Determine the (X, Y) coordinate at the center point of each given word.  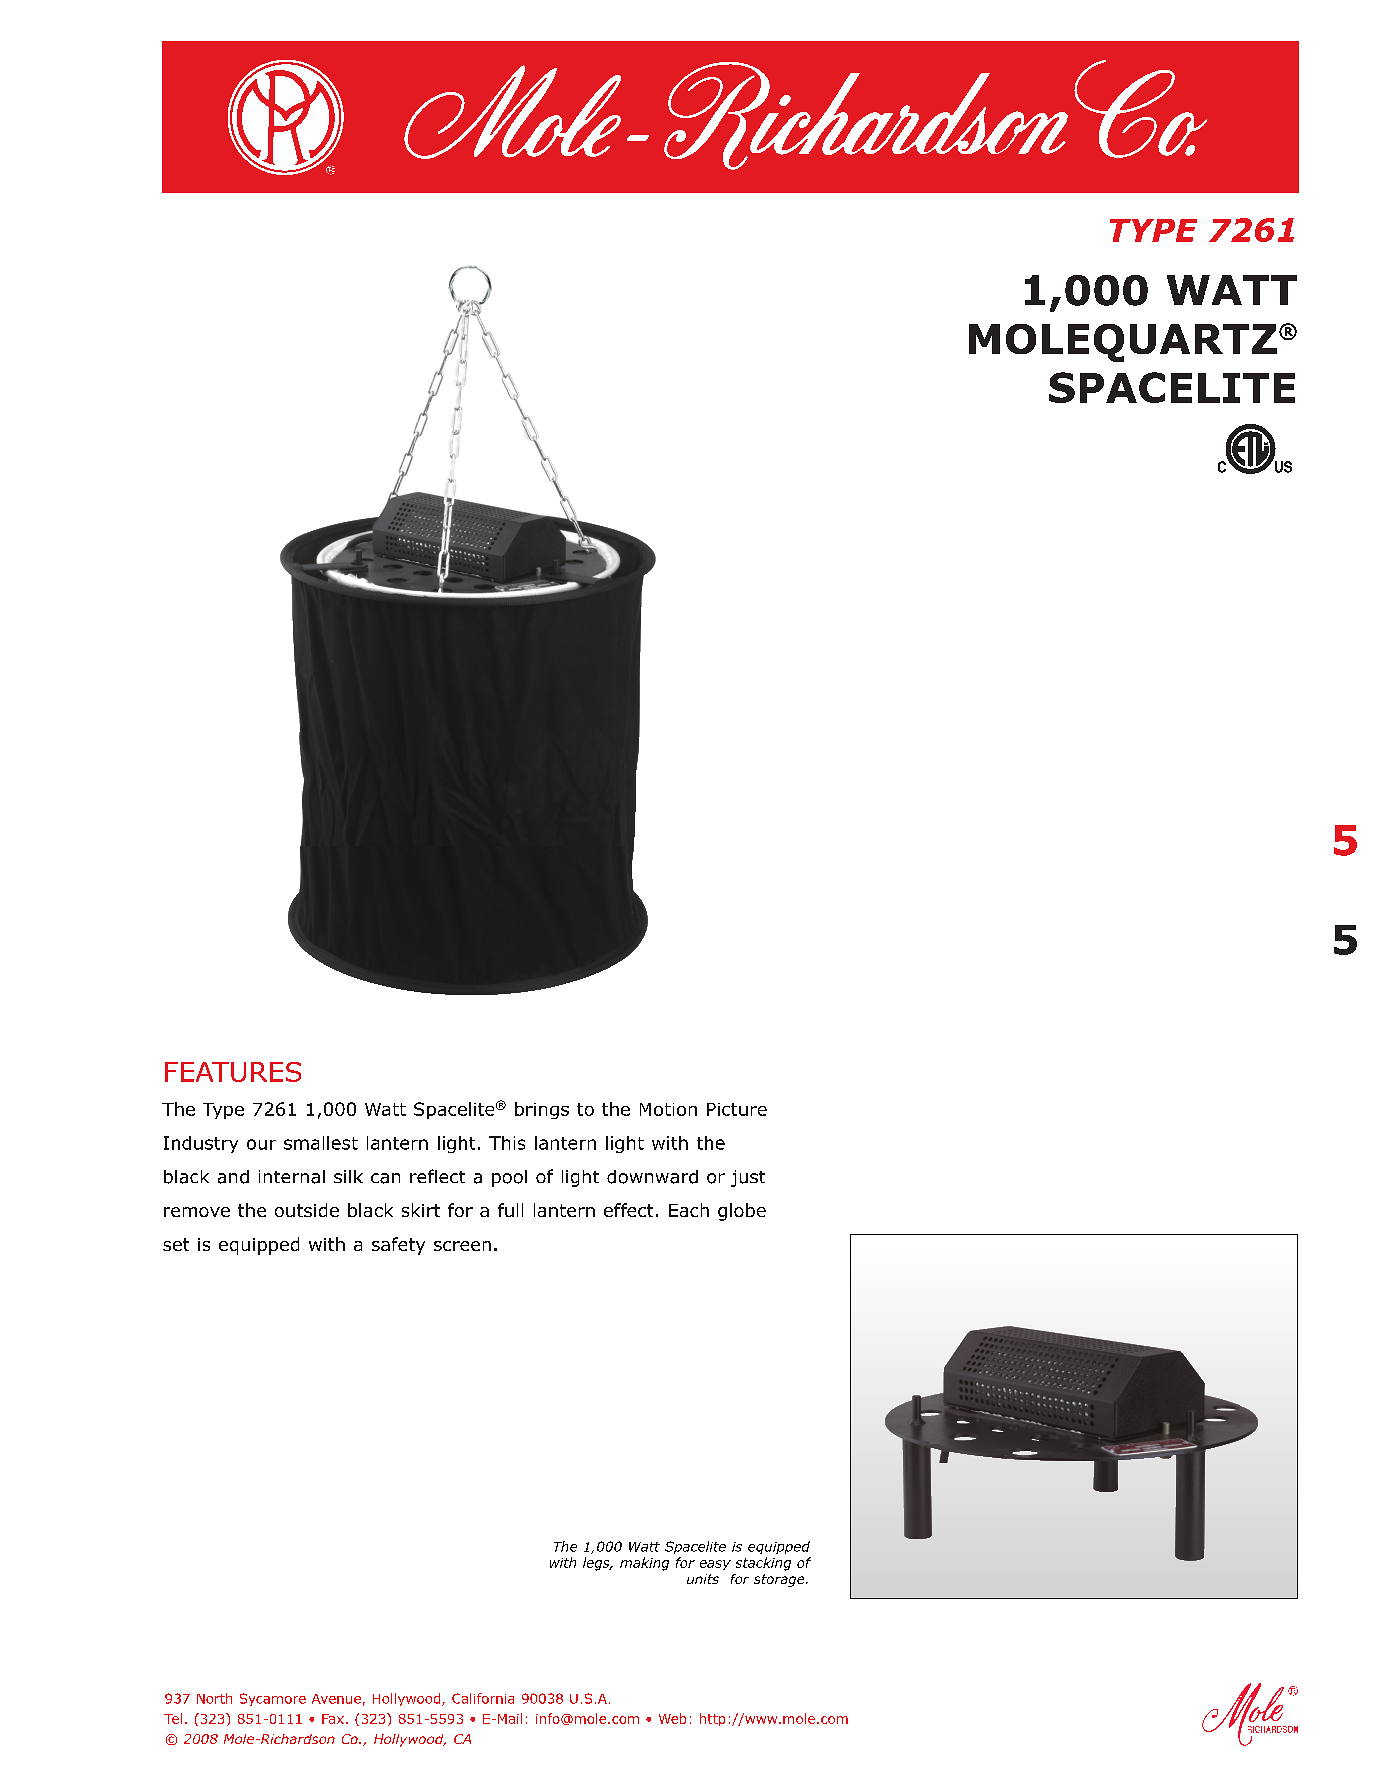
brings (542, 1110)
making (644, 1564)
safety (398, 1246)
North (214, 1698)
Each (689, 1210)
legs (597, 1564)
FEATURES (233, 1072)
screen (462, 1246)
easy (715, 1565)
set (176, 1244)
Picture (737, 1109)
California (483, 1698)
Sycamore (273, 1699)
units (703, 1579)
